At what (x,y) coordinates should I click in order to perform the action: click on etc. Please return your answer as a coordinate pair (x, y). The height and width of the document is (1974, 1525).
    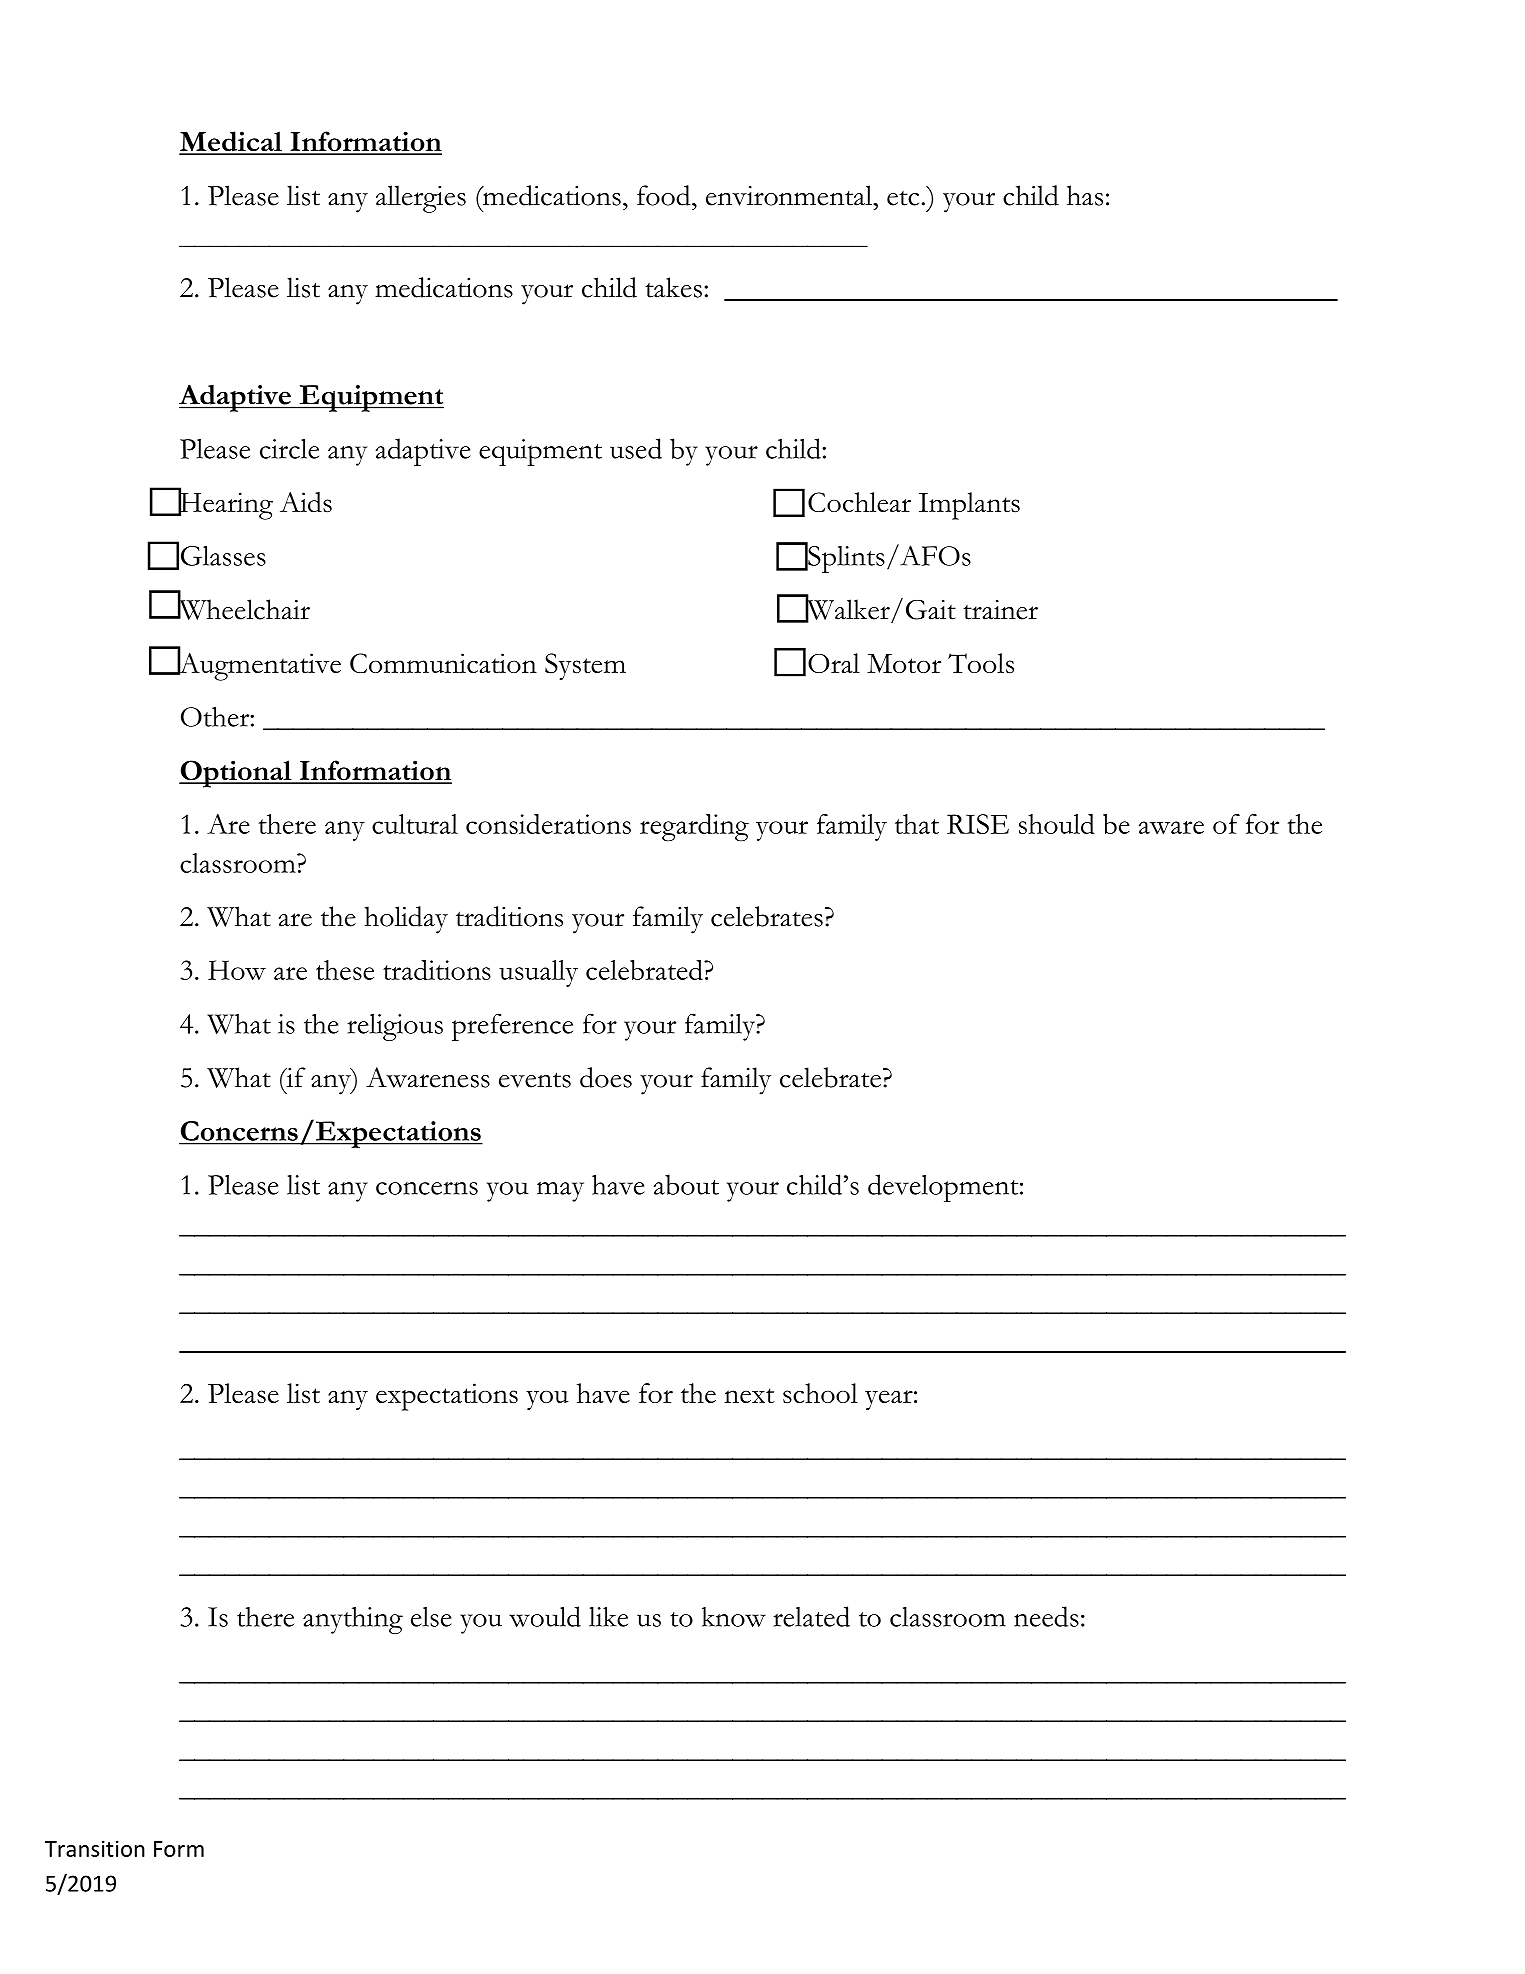
    Looking at the image, I should click on (903, 198).
